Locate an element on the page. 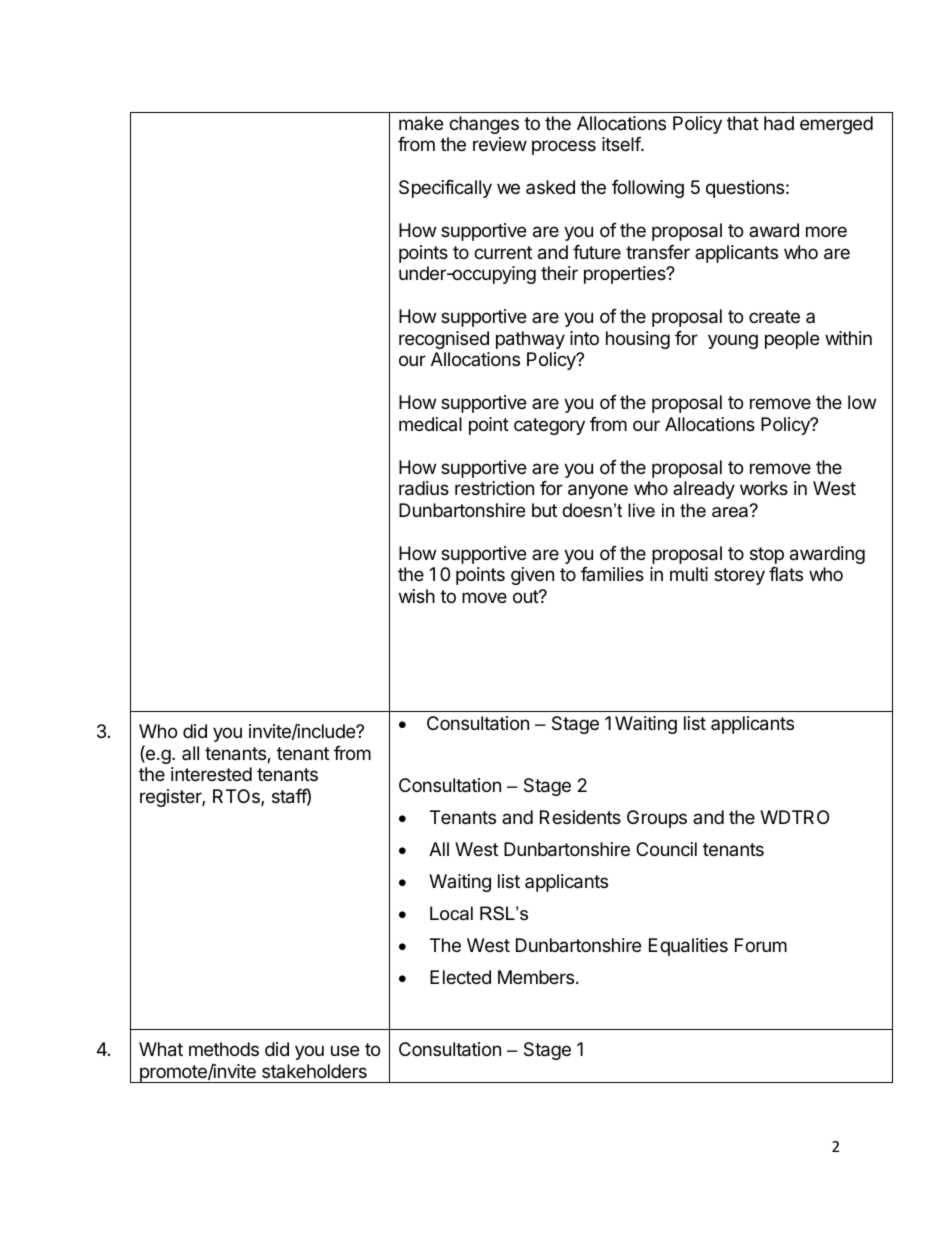 This page has height=1233, width=952. radius is located at coordinates (424, 488).
